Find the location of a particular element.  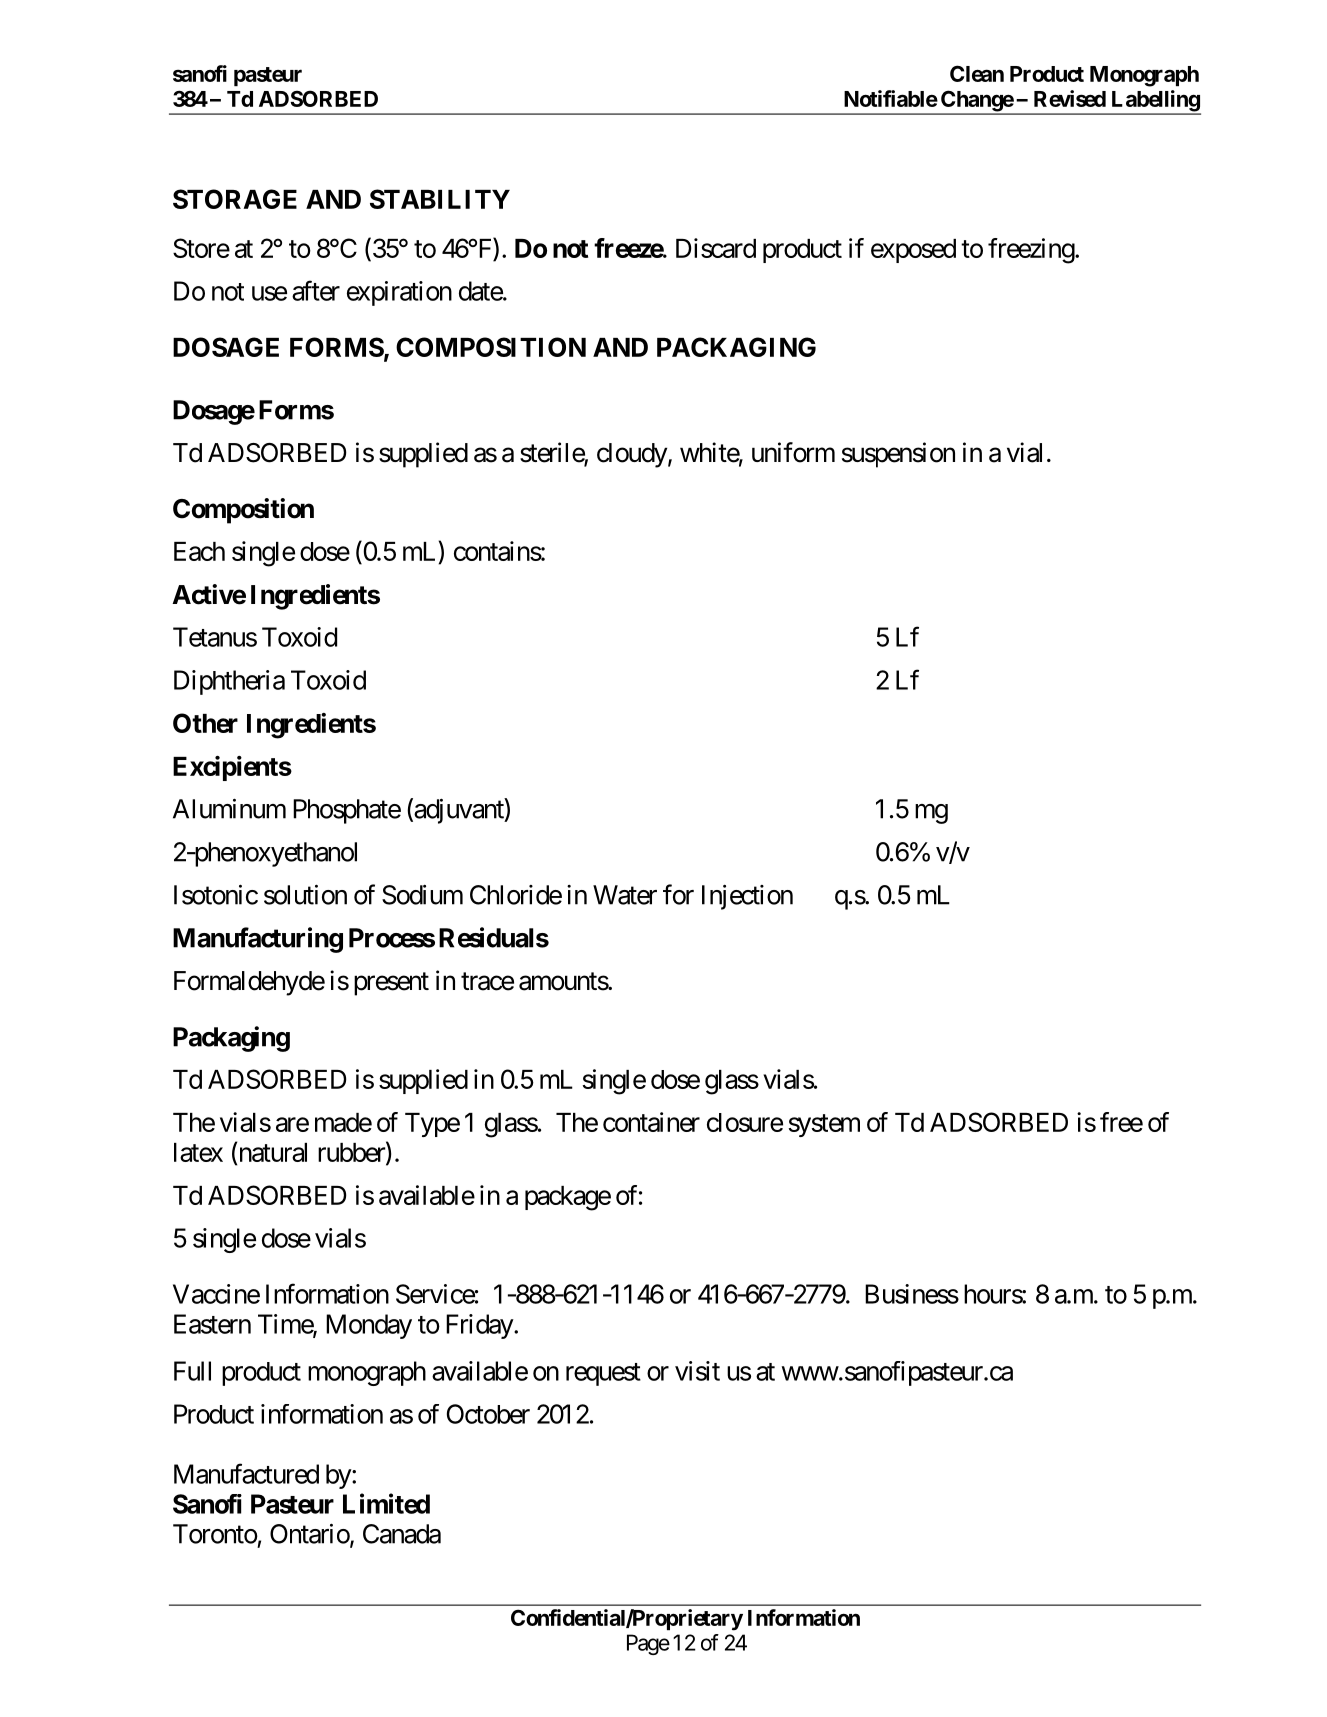

visit is located at coordinates (697, 1371).
